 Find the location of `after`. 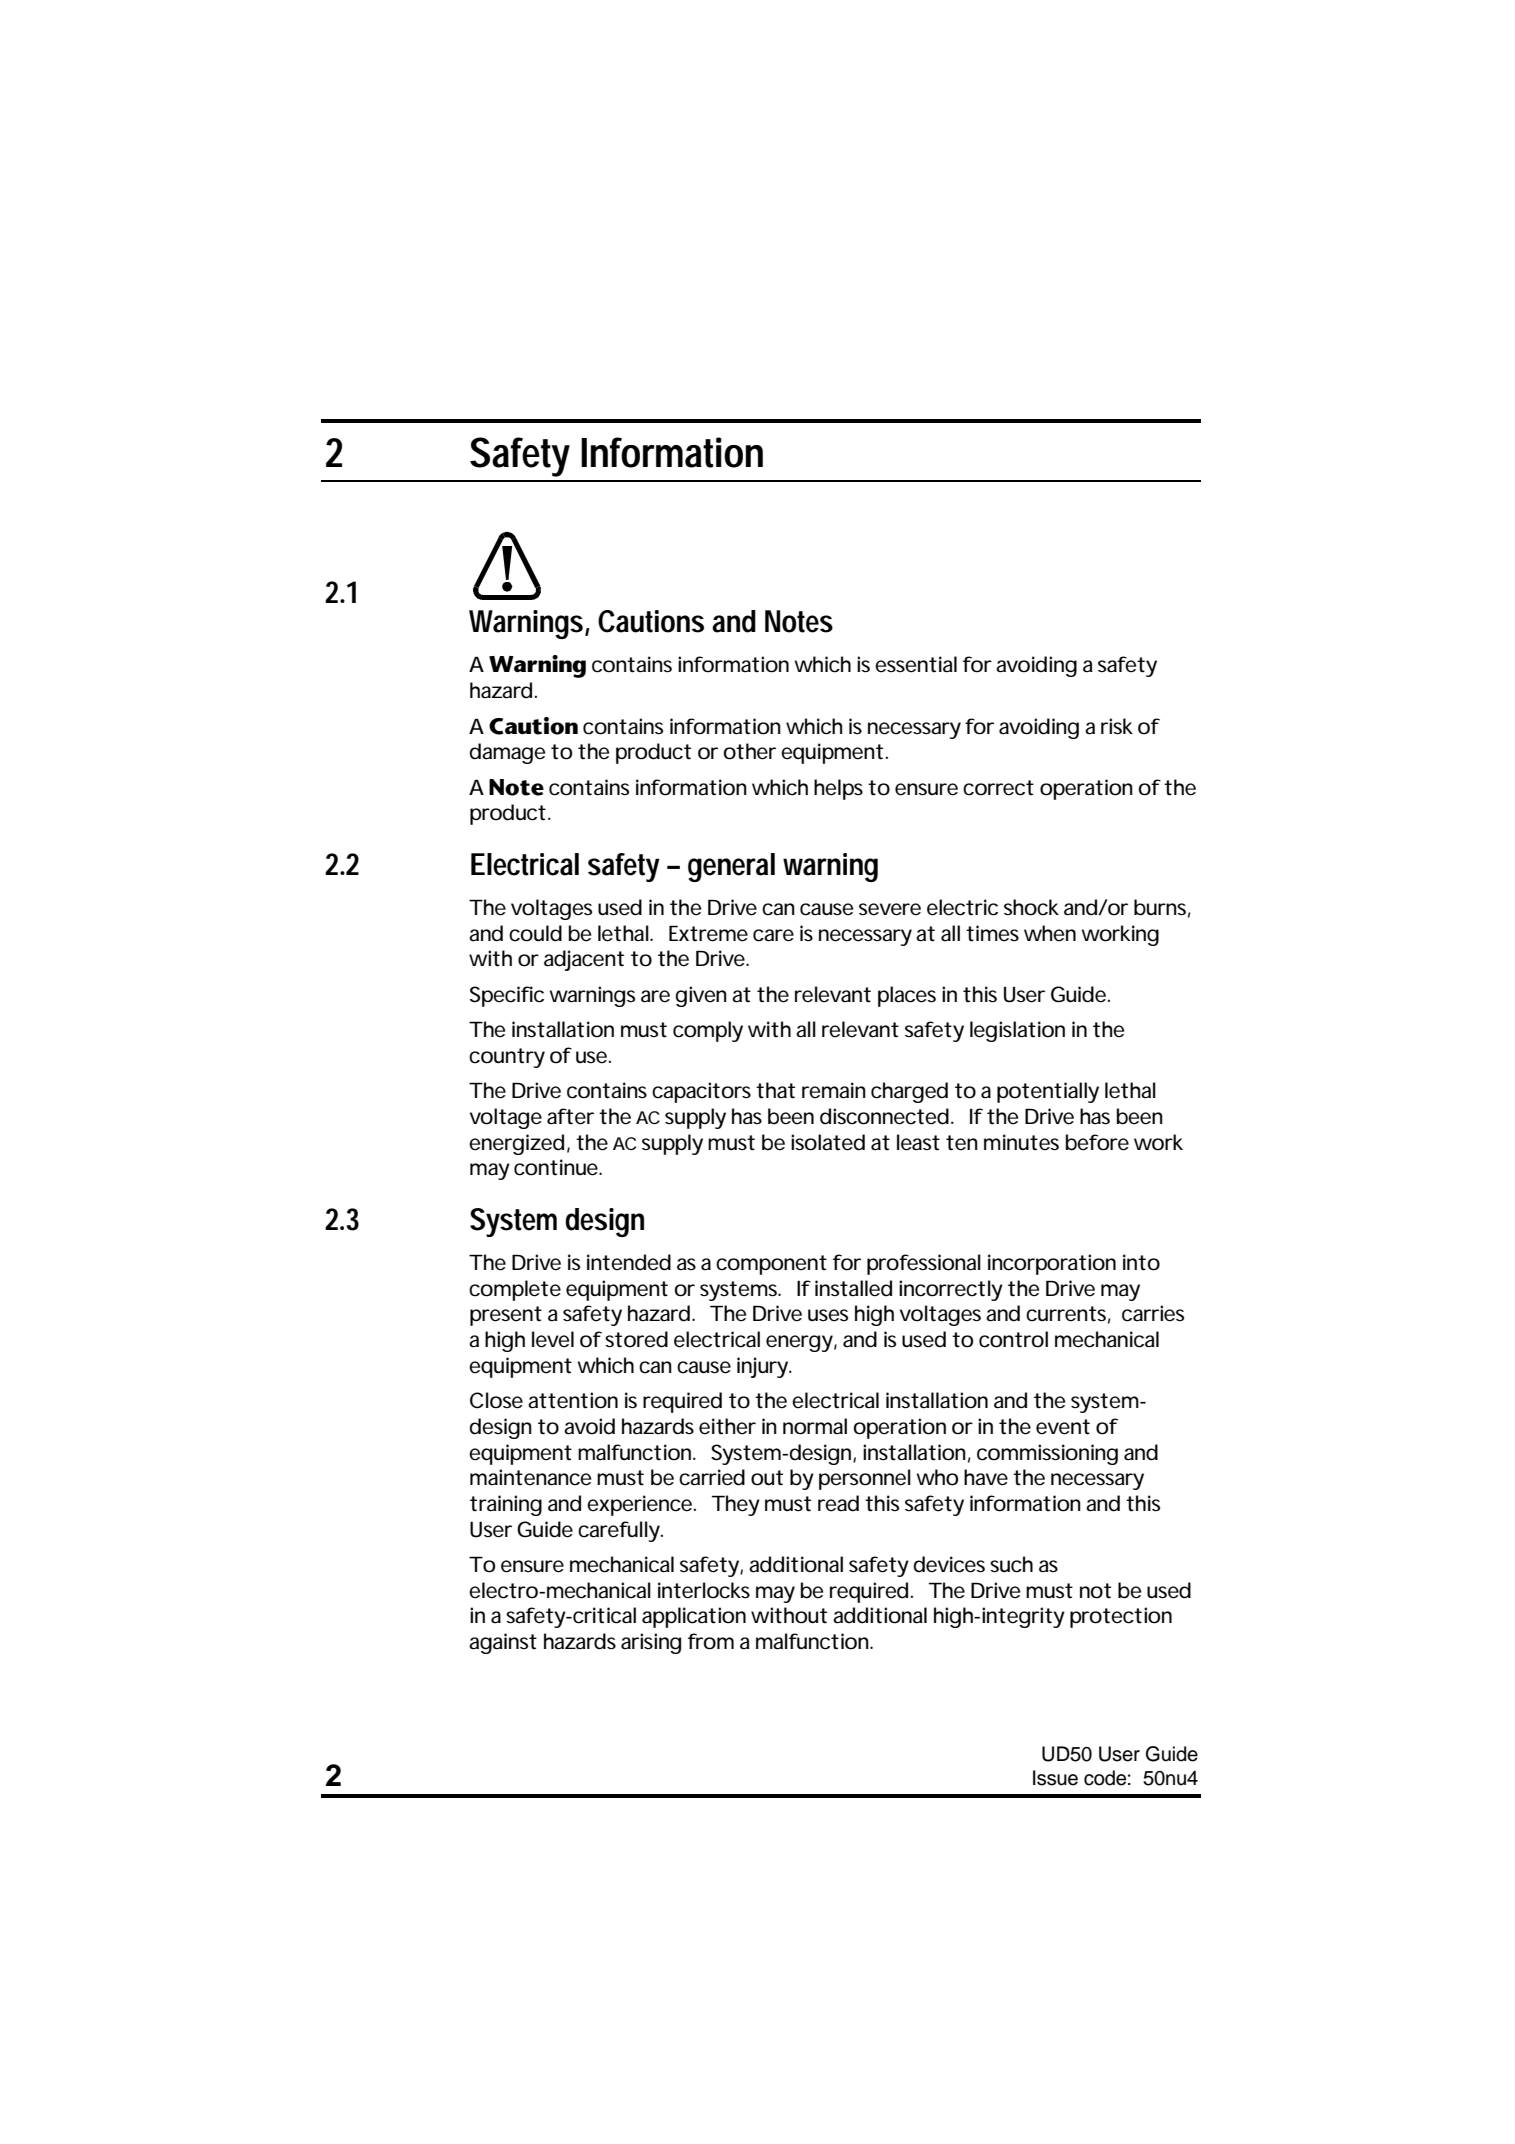

after is located at coordinates (570, 1116).
